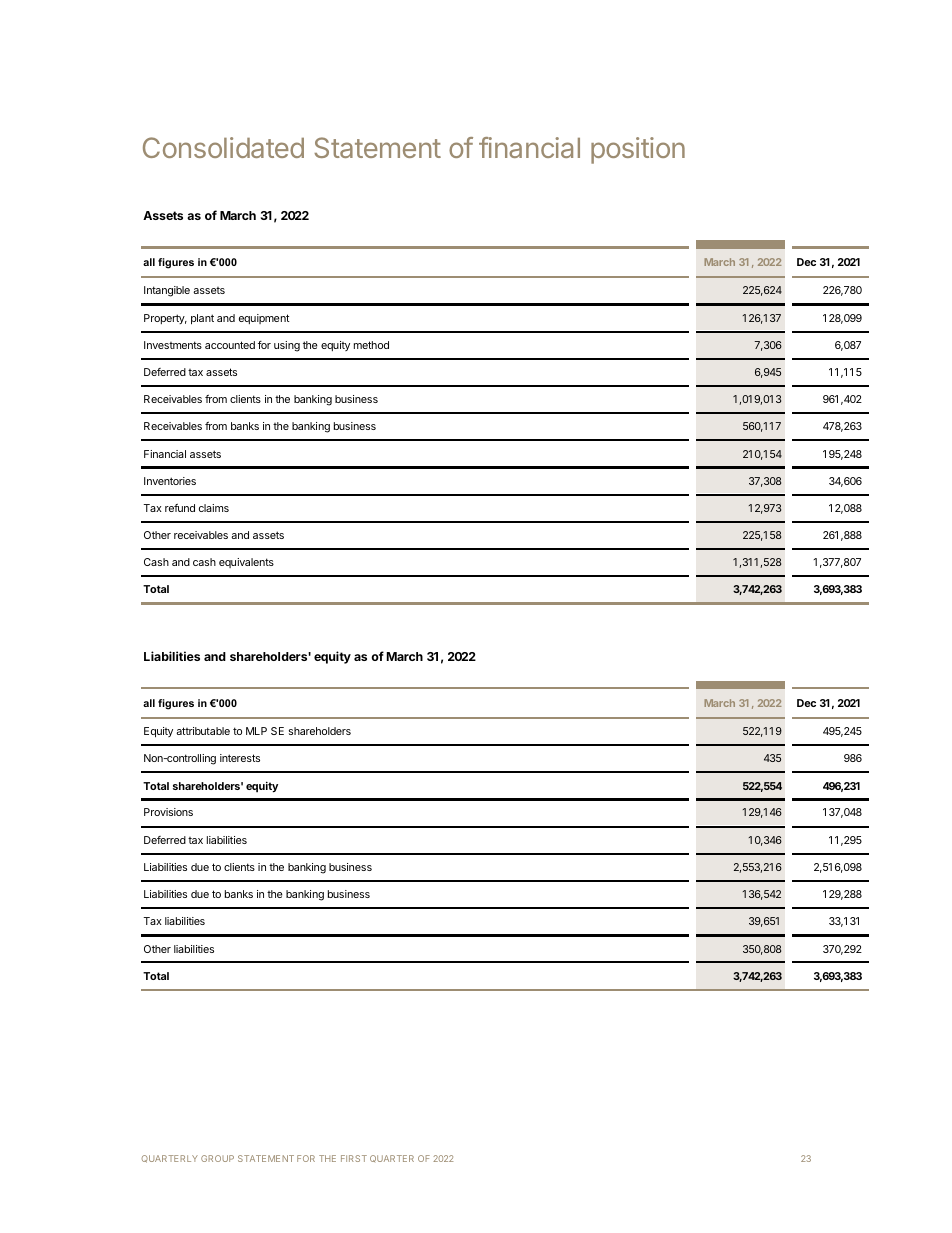 This document has width=952, height=1233. I want to click on method, so click(371, 345).
